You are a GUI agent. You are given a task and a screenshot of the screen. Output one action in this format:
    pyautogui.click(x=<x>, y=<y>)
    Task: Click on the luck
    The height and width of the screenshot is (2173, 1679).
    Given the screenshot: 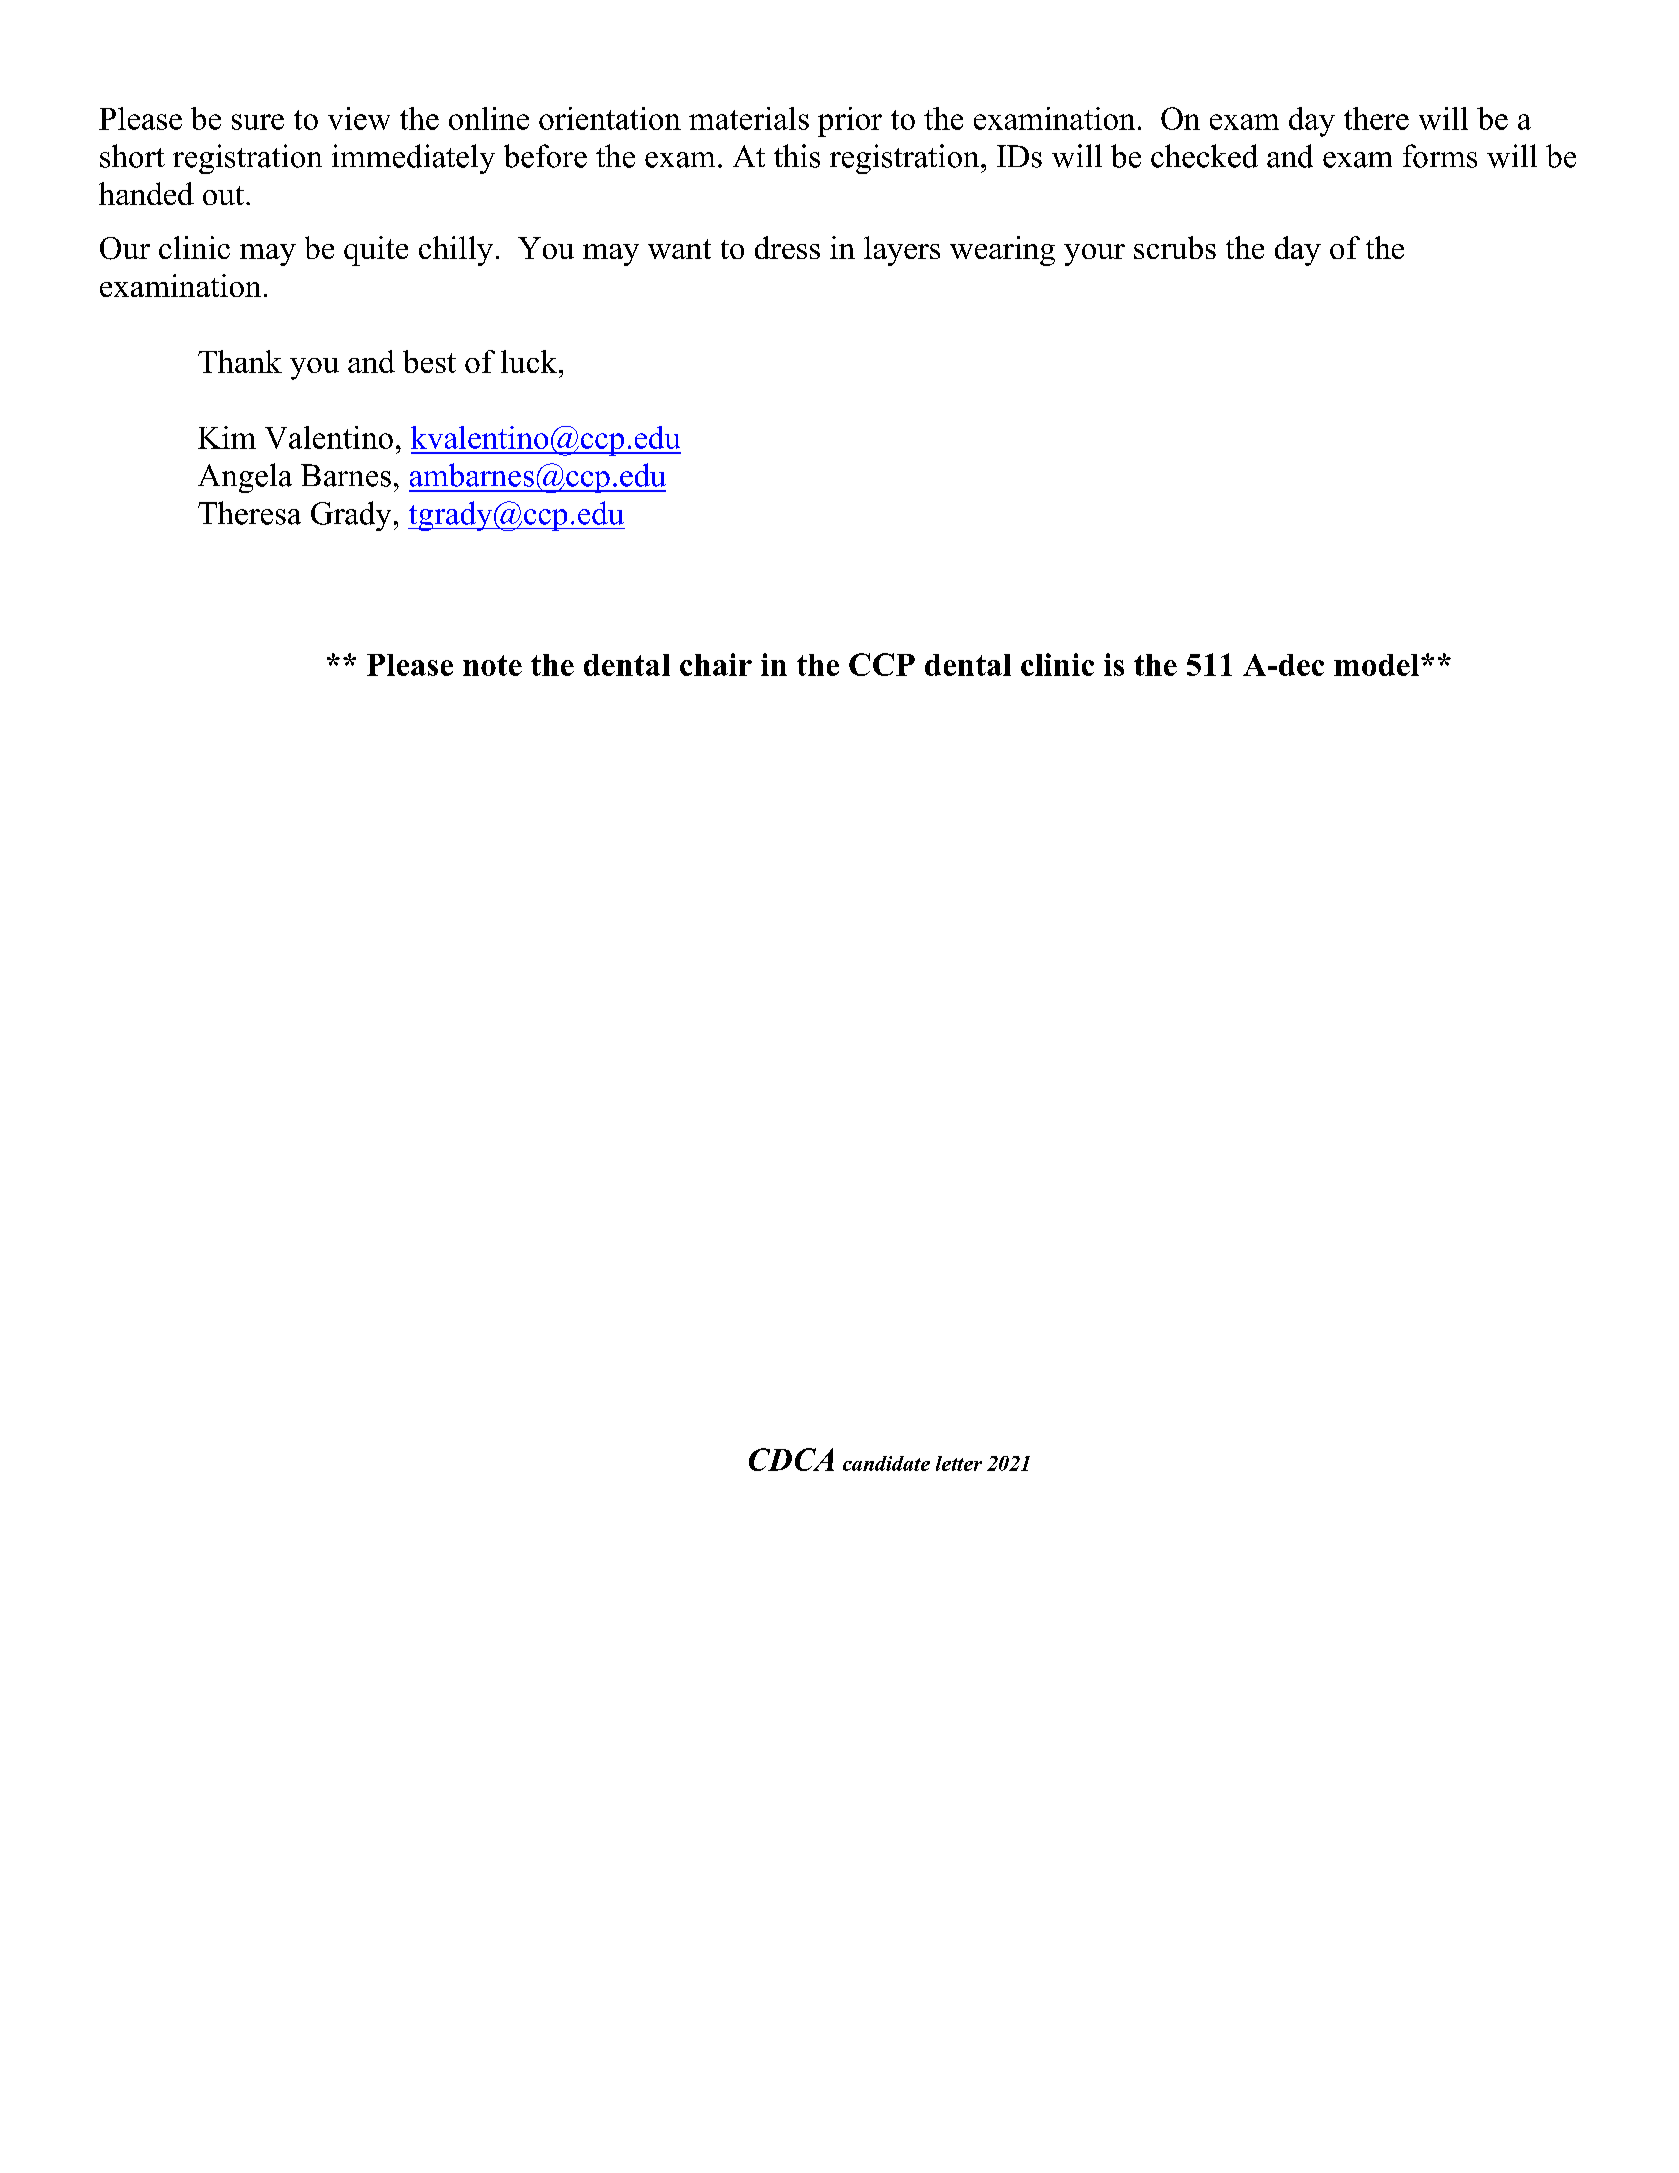 What is the action you would take?
    pyautogui.click(x=529, y=361)
